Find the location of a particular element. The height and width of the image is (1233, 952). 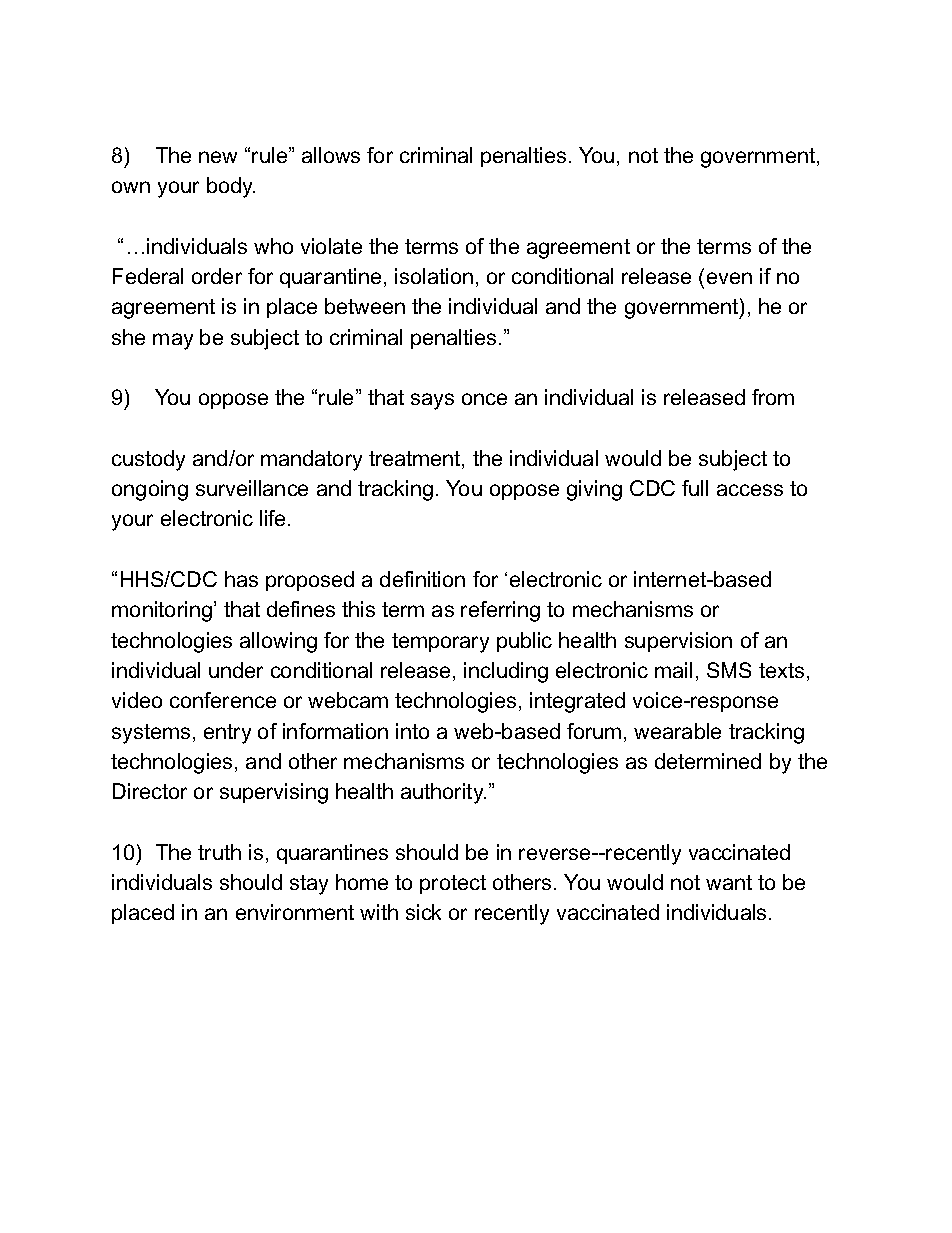

protect is located at coordinates (453, 884).
